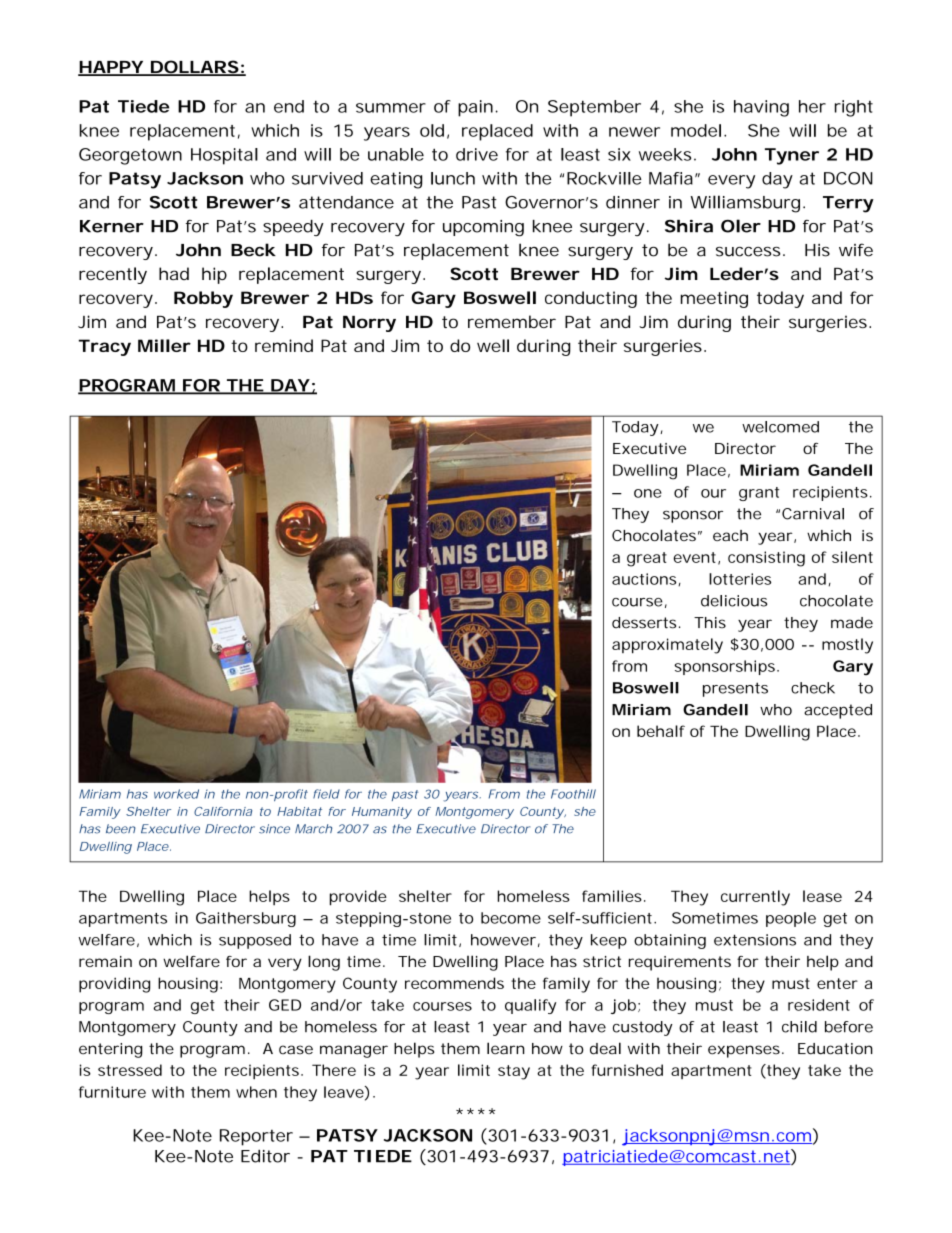  What do you see at coordinates (256, 1137) in the image?
I see `Reporter` at bounding box center [256, 1137].
